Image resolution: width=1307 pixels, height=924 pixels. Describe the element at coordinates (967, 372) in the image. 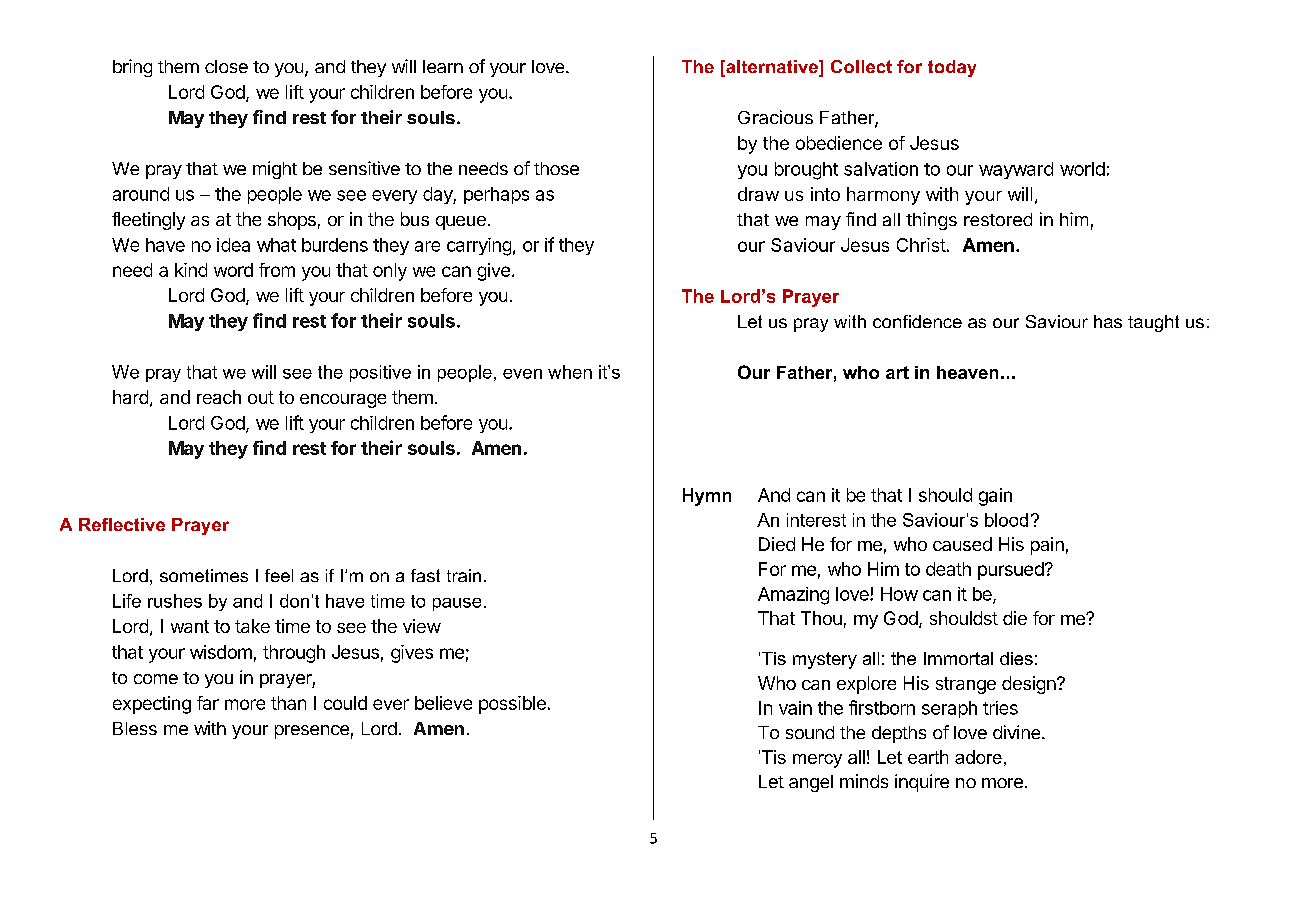

I see `heaven` at that location.
